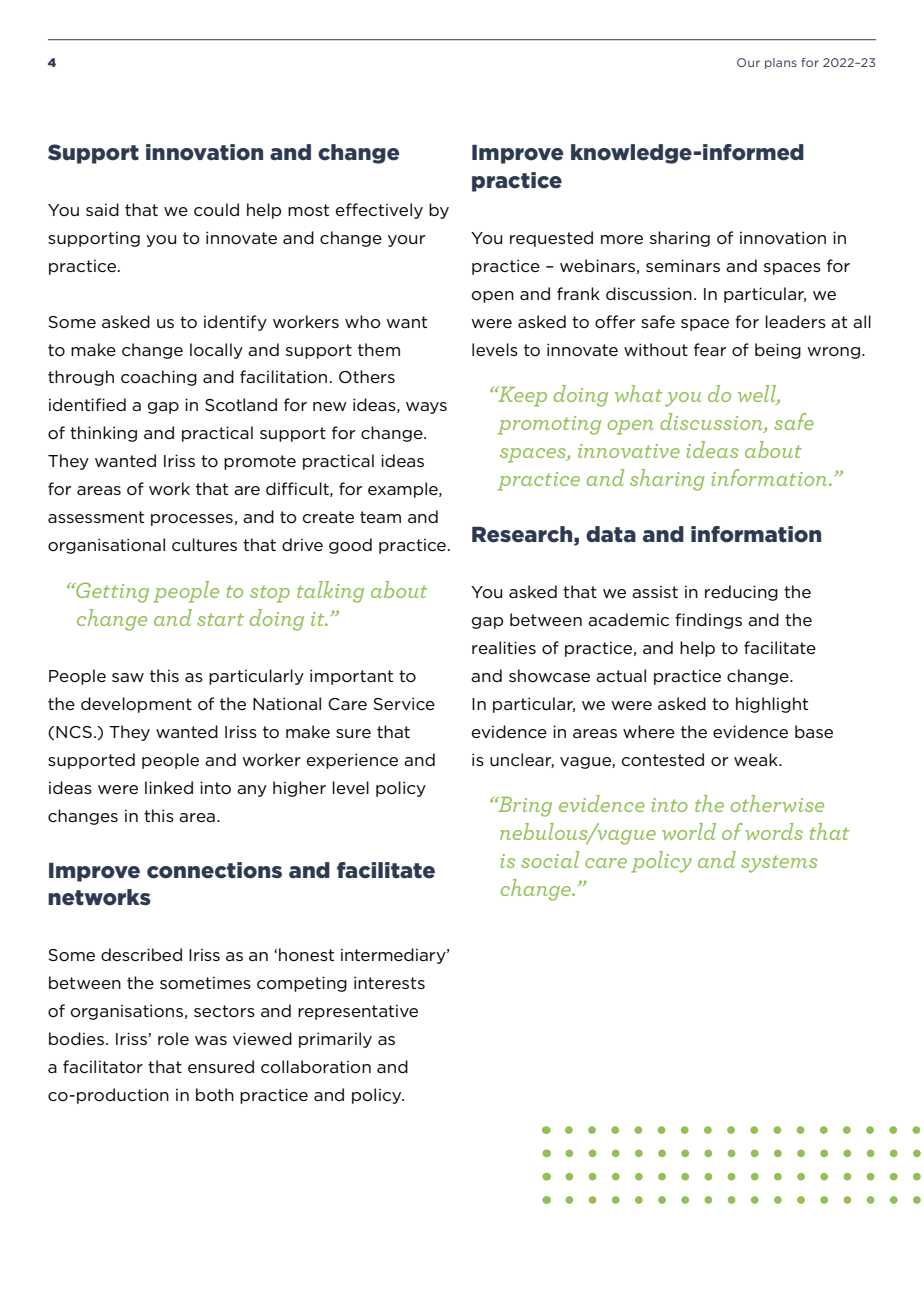 The image size is (924, 1308). Describe the element at coordinates (173, 1038) in the image. I see `role` at that location.
